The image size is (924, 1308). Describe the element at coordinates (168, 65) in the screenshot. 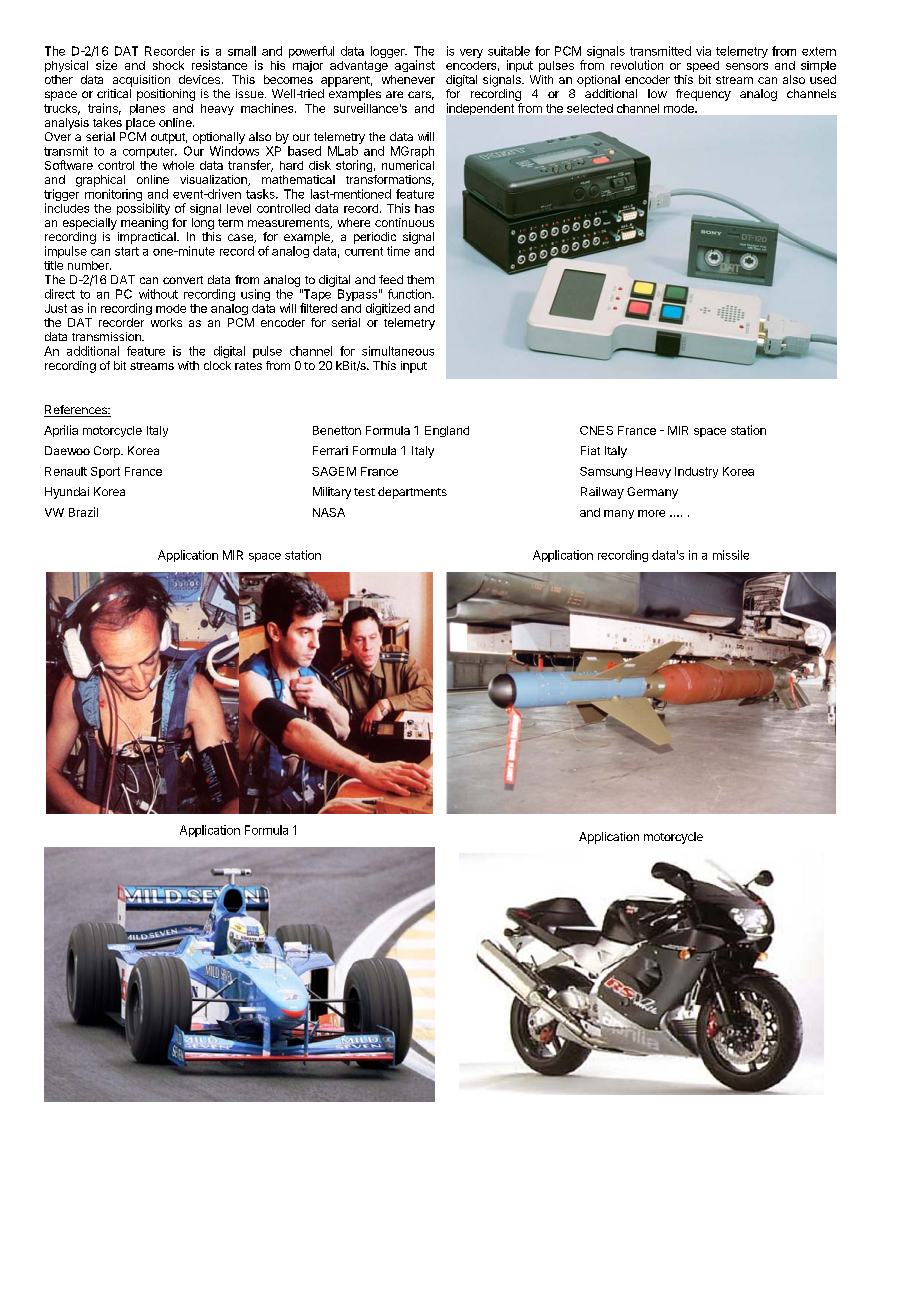

I see `shock` at that location.
